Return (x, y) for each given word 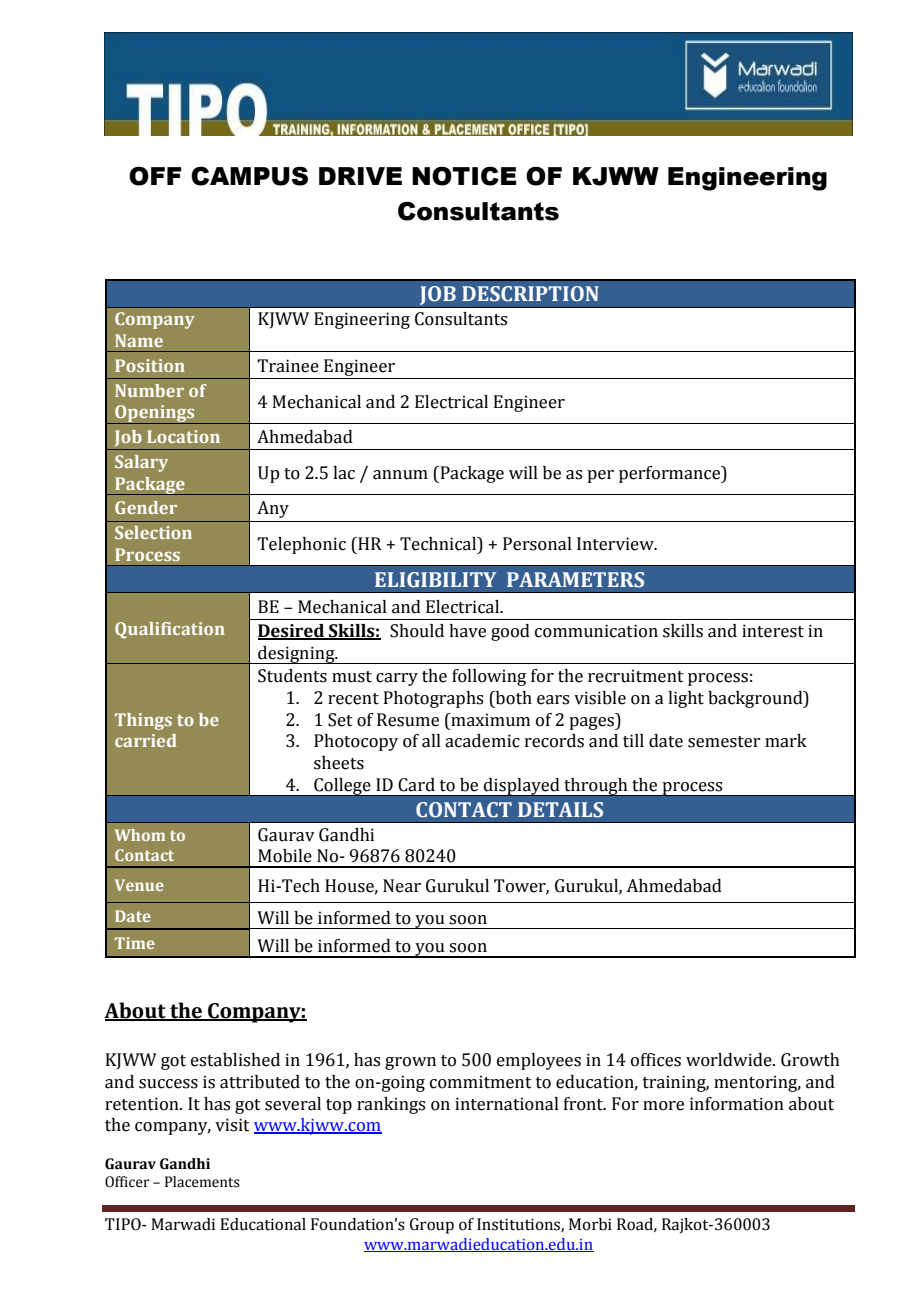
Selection (153, 532)
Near (402, 886)
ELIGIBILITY (435, 580)
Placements (202, 1182)
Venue (139, 885)
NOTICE (464, 176)
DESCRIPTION (530, 294)
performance (671, 474)
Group (432, 1226)
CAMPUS (249, 176)
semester (724, 742)
